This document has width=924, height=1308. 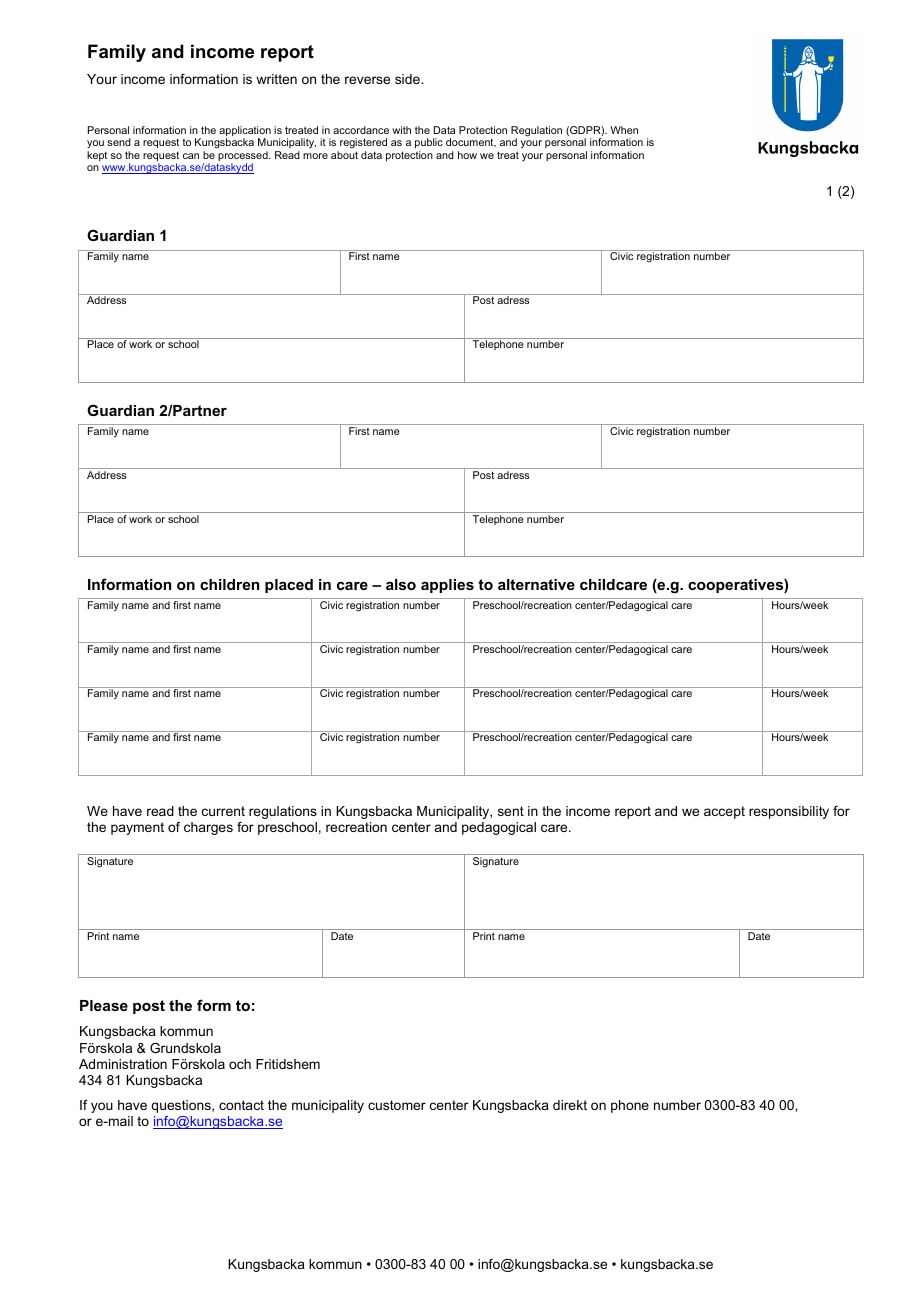 What do you see at coordinates (624, 130) in the document?
I see `When` at bounding box center [624, 130].
